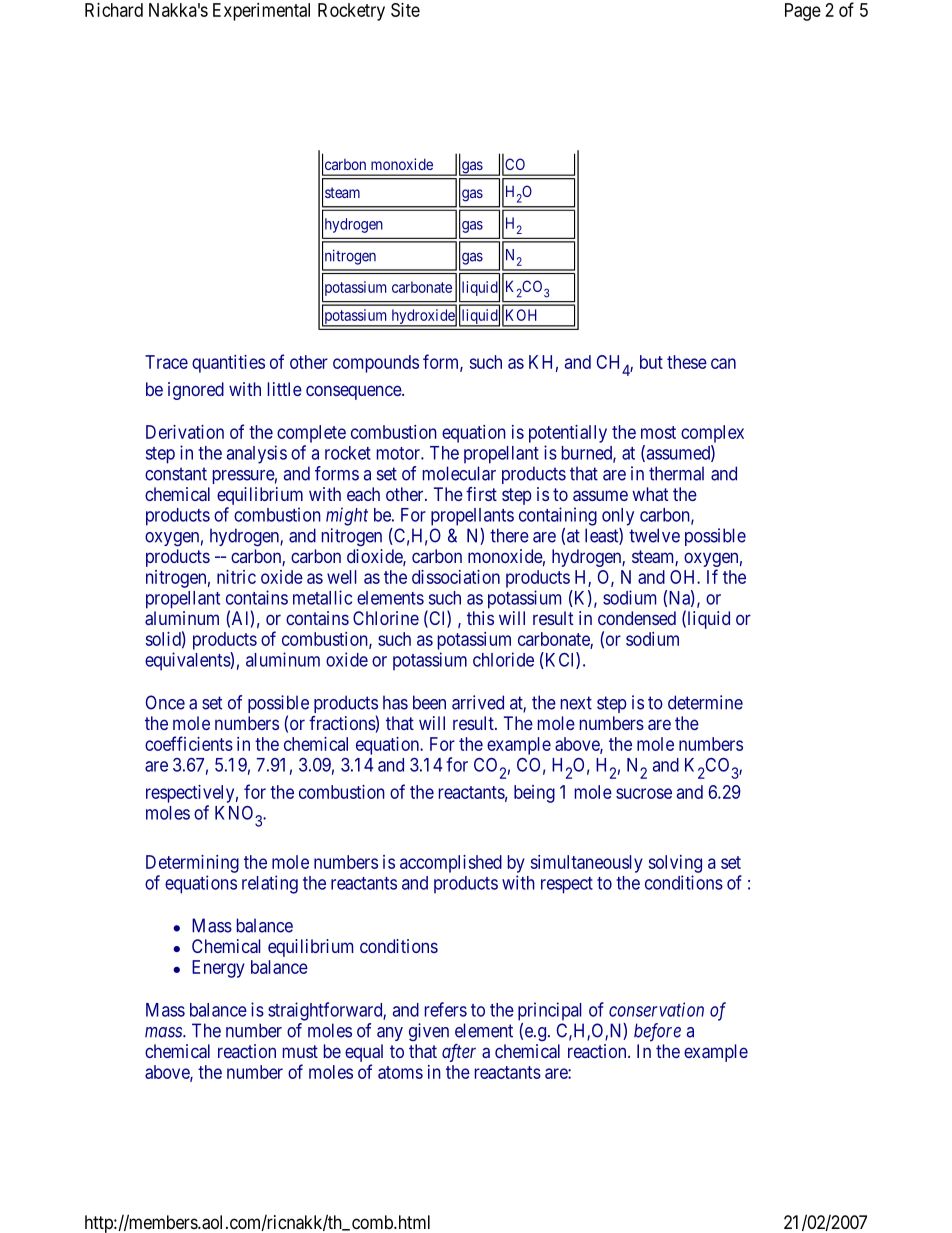 The width and height of the image is (952, 1233). I want to click on Experimental, so click(261, 12).
